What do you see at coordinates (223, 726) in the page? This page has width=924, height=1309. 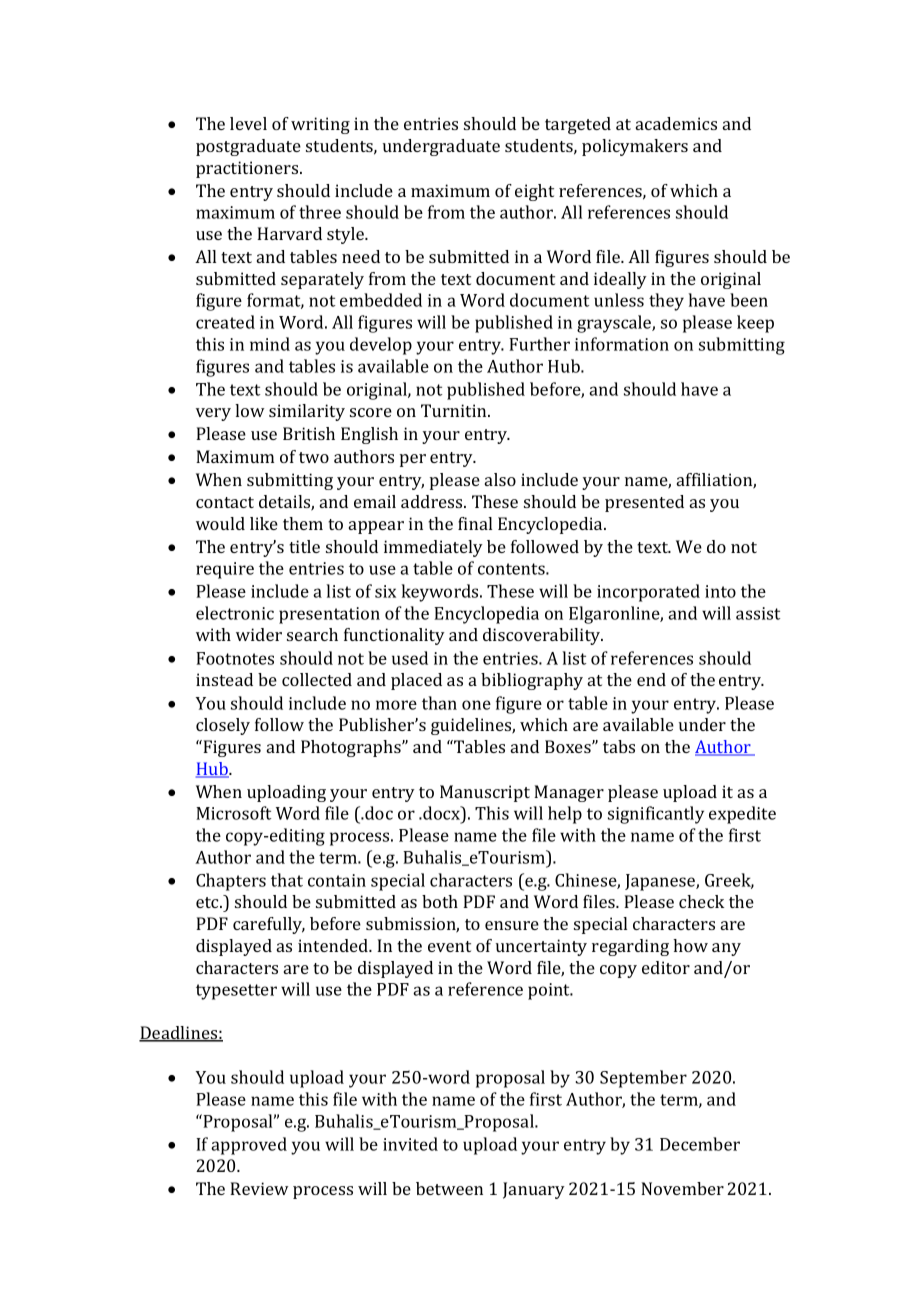 I see `closely` at bounding box center [223, 726].
